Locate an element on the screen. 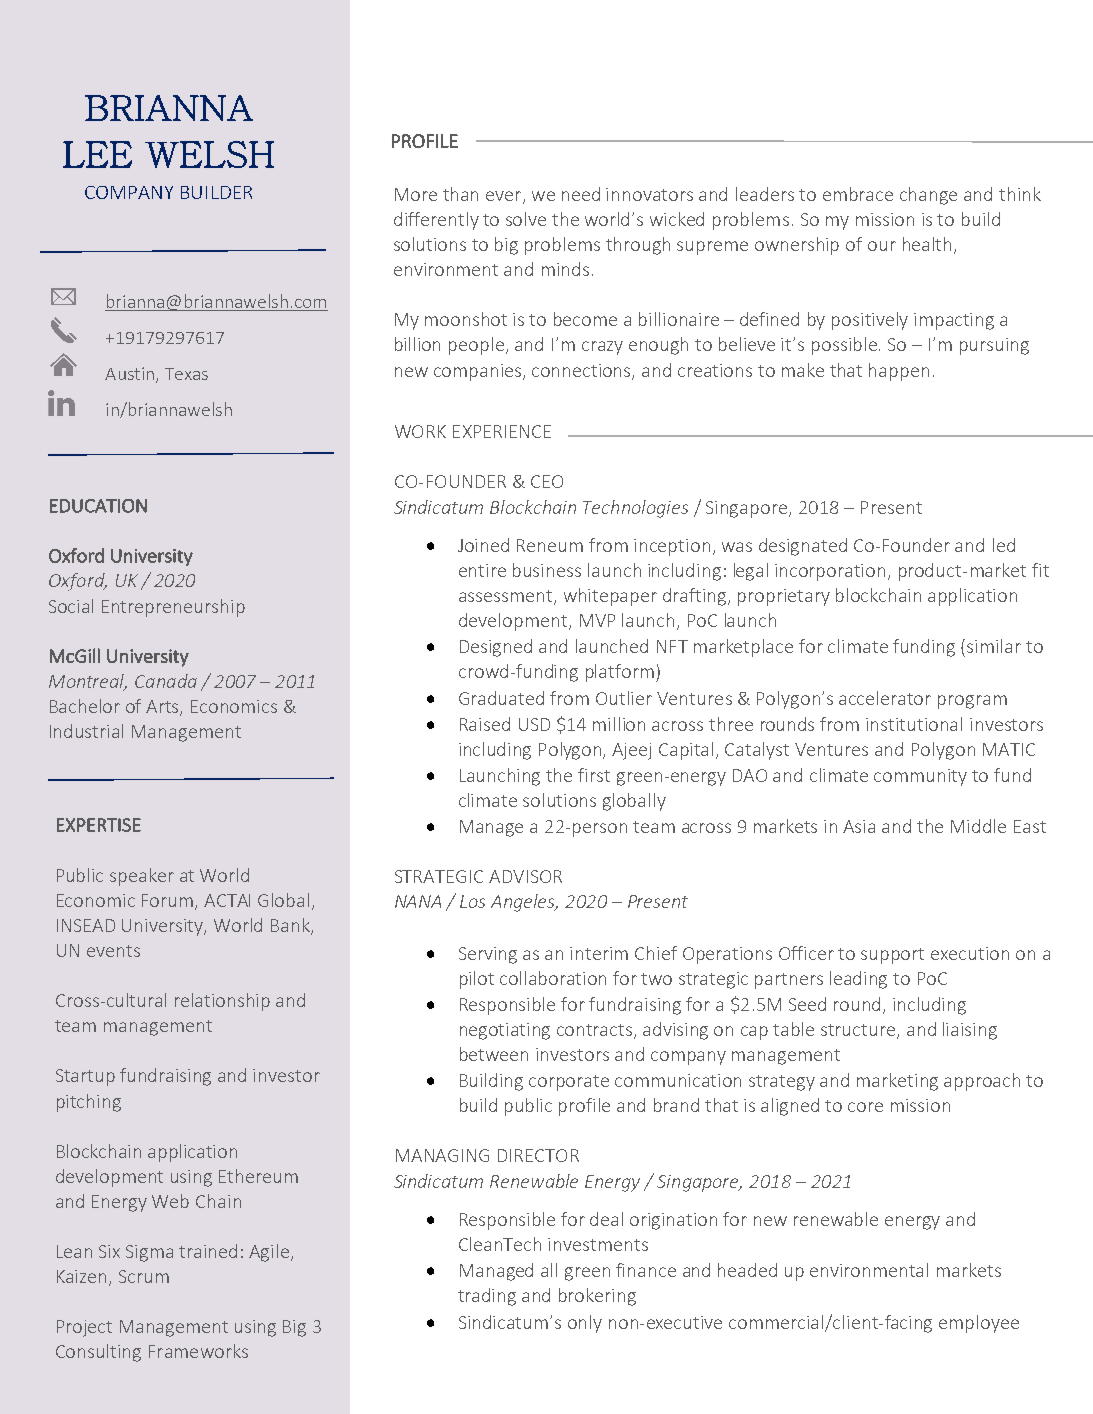 This screenshot has height=1414, width=1093. need is located at coordinates (581, 194).
